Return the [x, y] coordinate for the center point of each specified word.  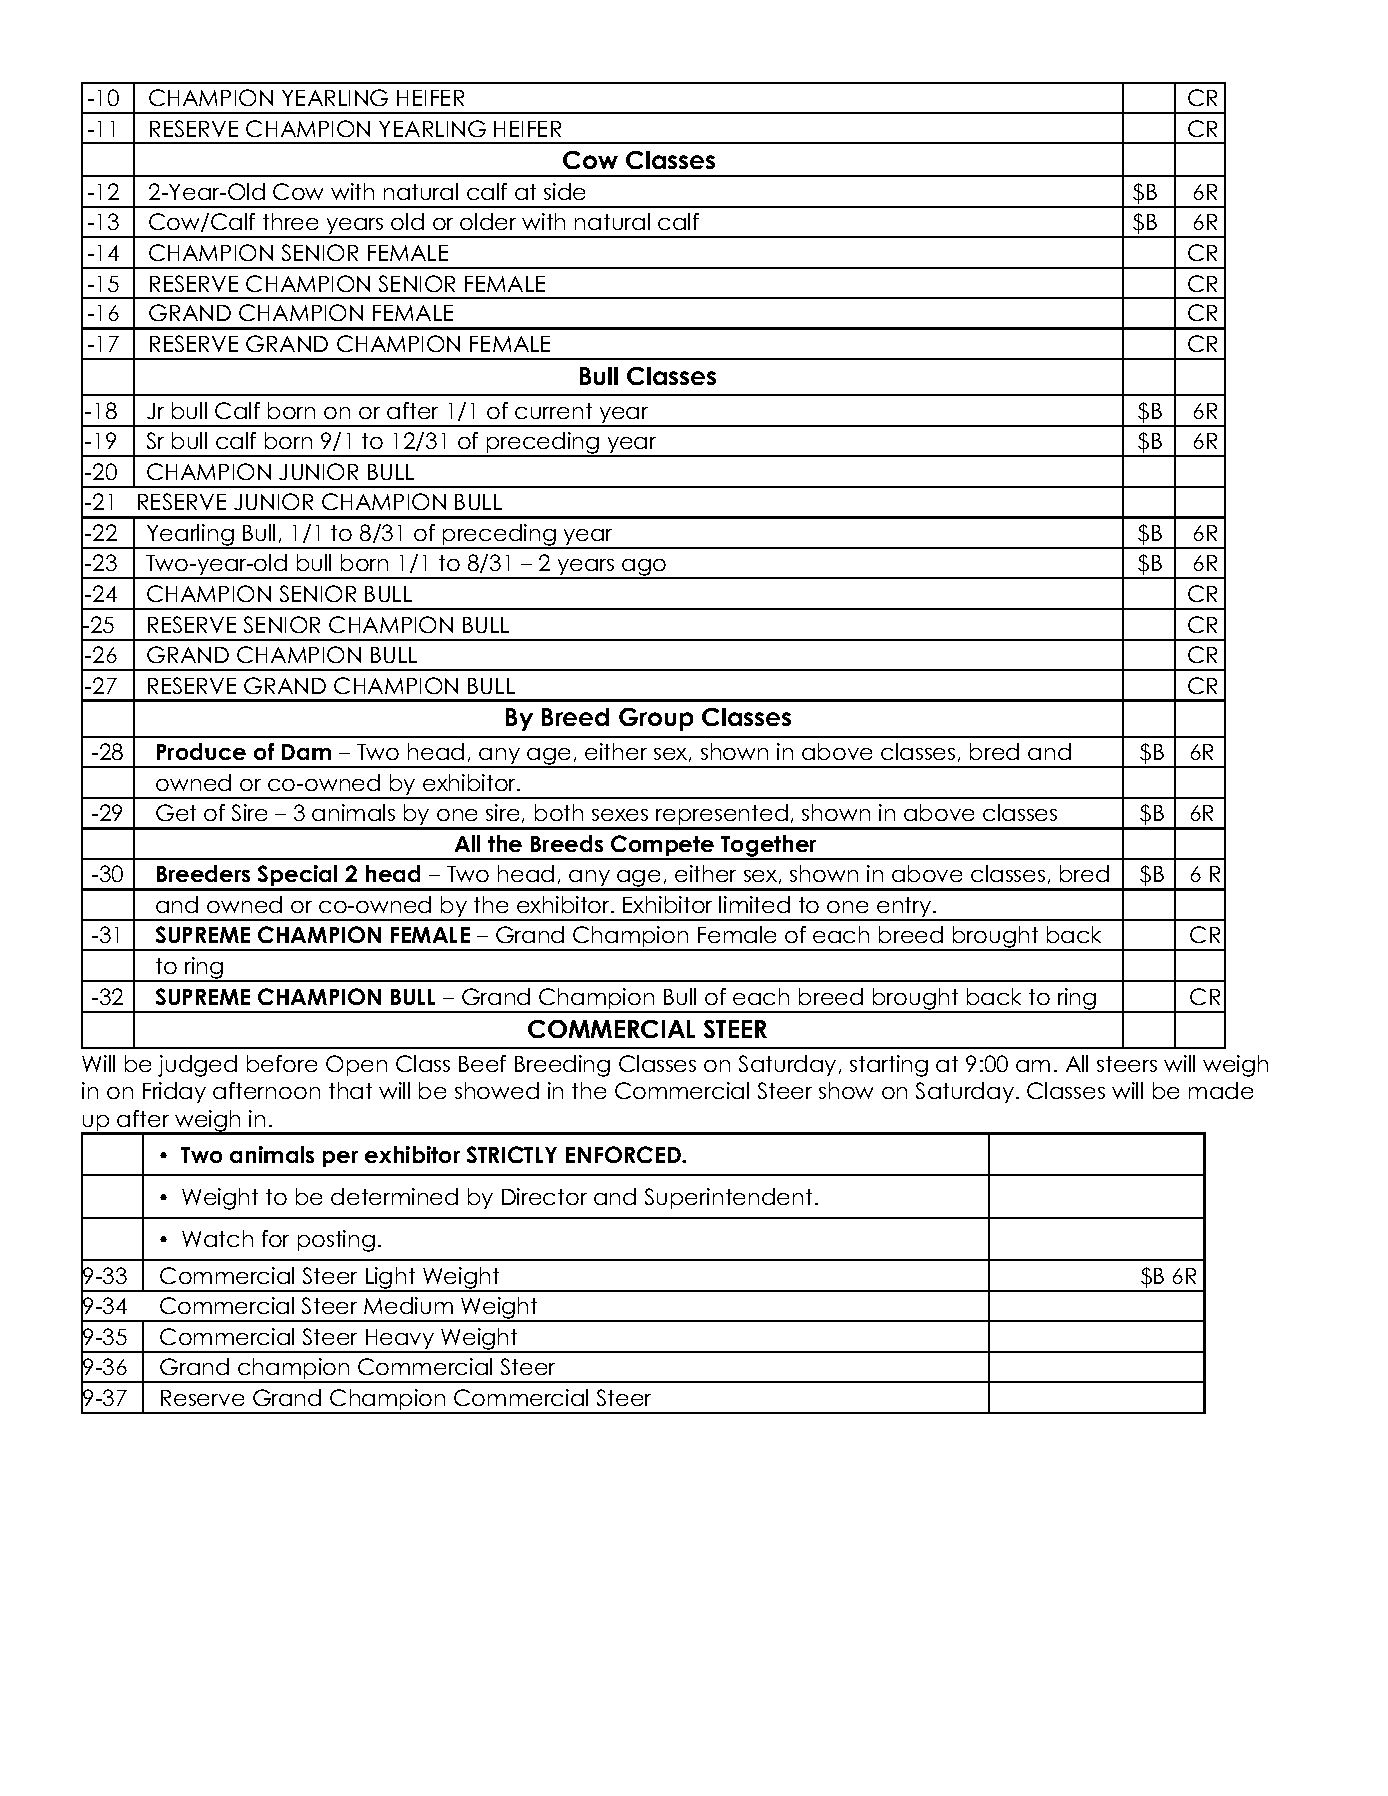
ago [644, 569]
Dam [306, 752]
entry [904, 908]
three [290, 221]
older [488, 221]
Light [391, 1279]
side [564, 191]
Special [298, 877]
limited [754, 904]
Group [656, 719]
